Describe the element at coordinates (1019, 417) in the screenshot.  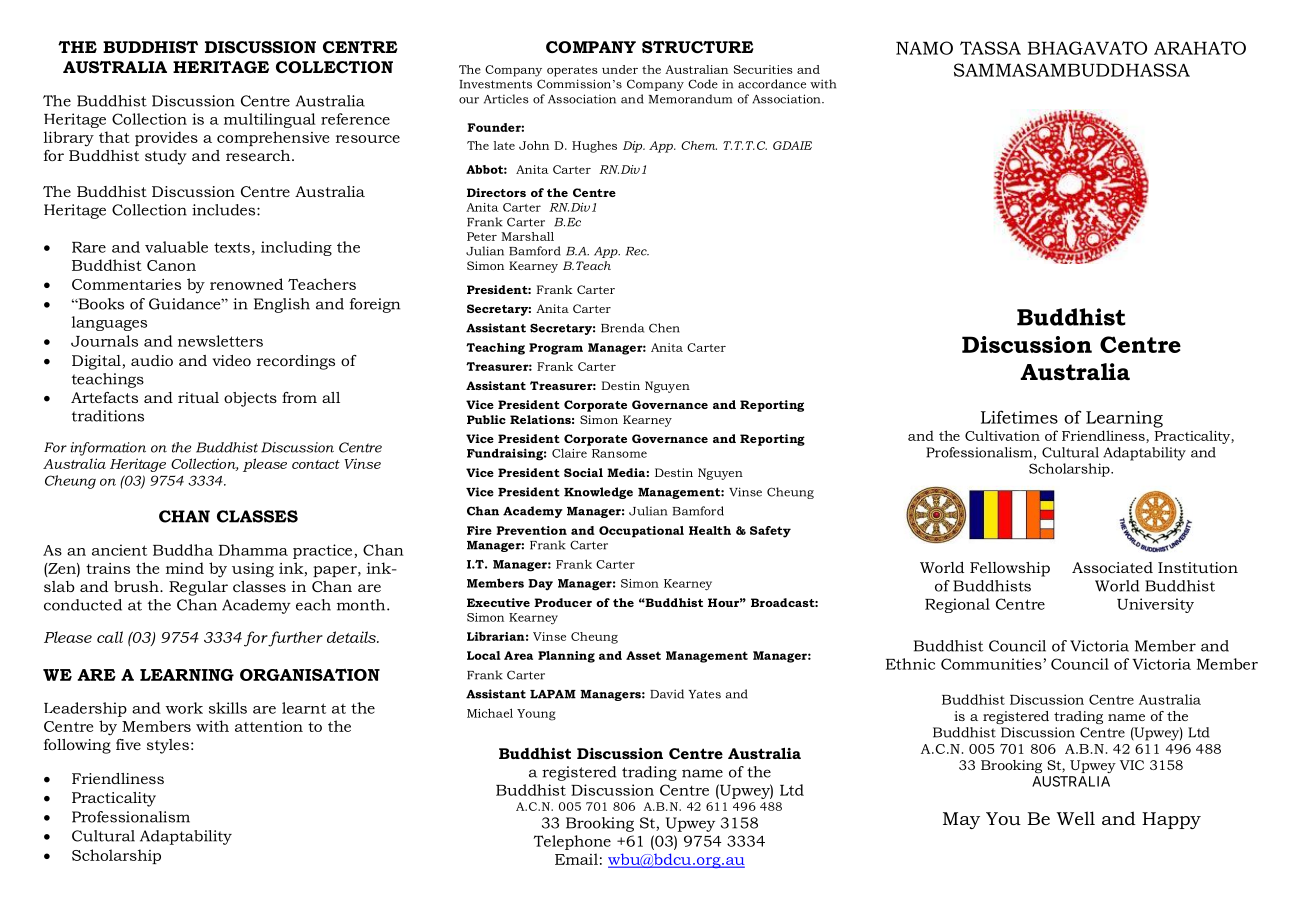
I see `Lifetimes` at that location.
